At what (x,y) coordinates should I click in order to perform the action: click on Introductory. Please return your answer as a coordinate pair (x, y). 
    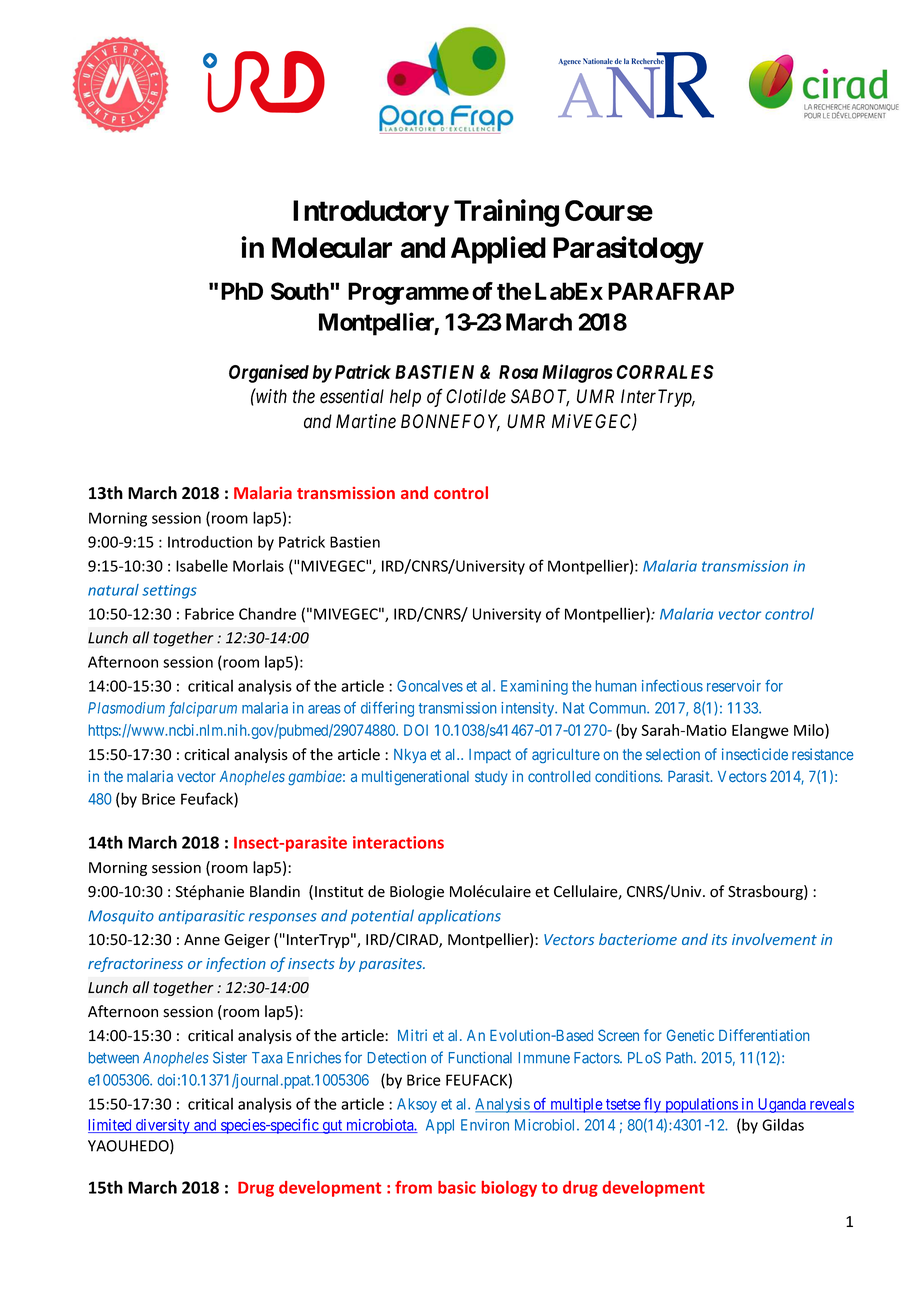
    Looking at the image, I should click on (371, 213).
